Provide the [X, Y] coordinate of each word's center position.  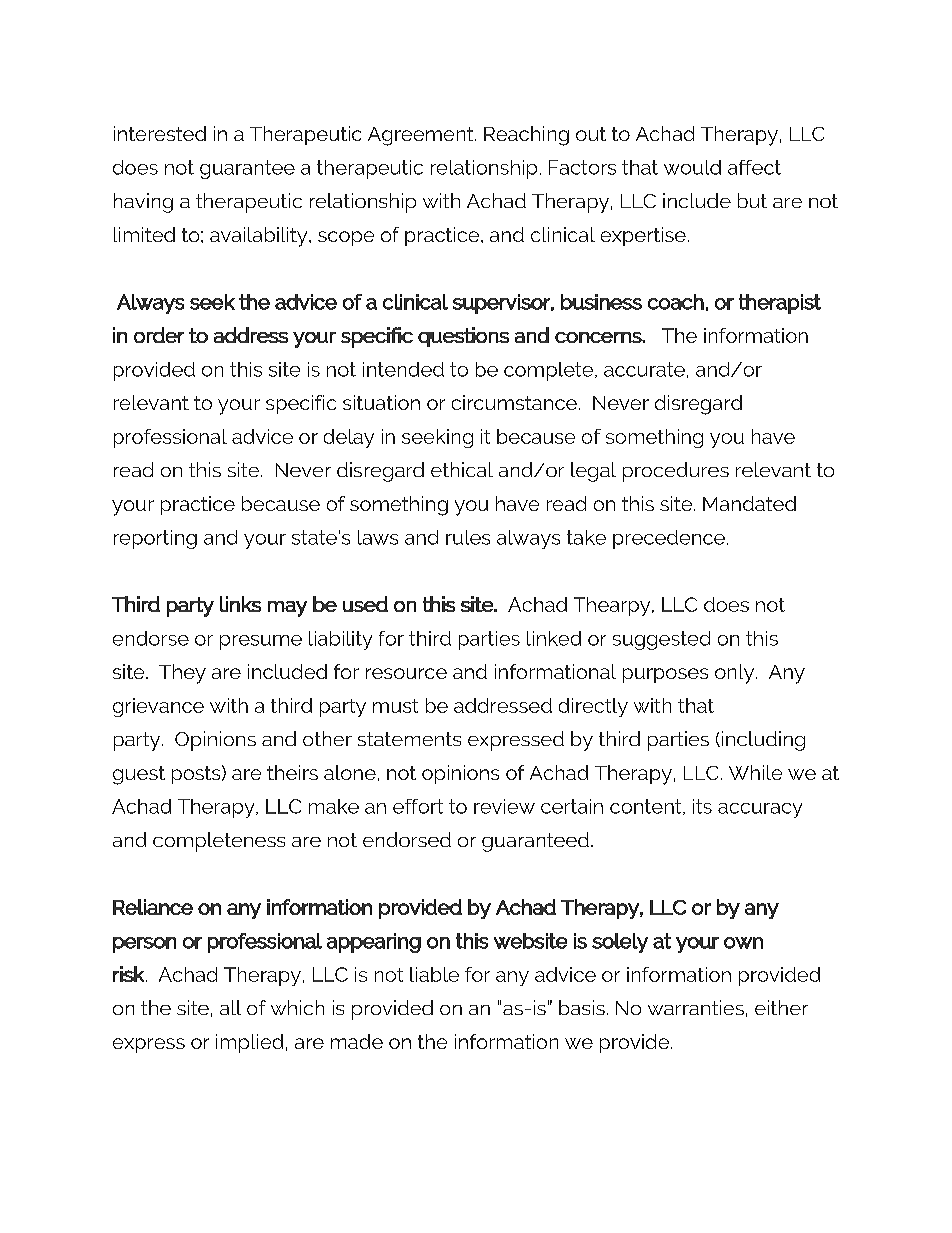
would [692, 167]
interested [160, 133]
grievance [158, 707]
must [395, 706]
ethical [462, 469]
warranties [696, 1007]
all [230, 1007]
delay [349, 438]
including [762, 741]
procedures [676, 472]
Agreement [422, 136]
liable [434, 974]
